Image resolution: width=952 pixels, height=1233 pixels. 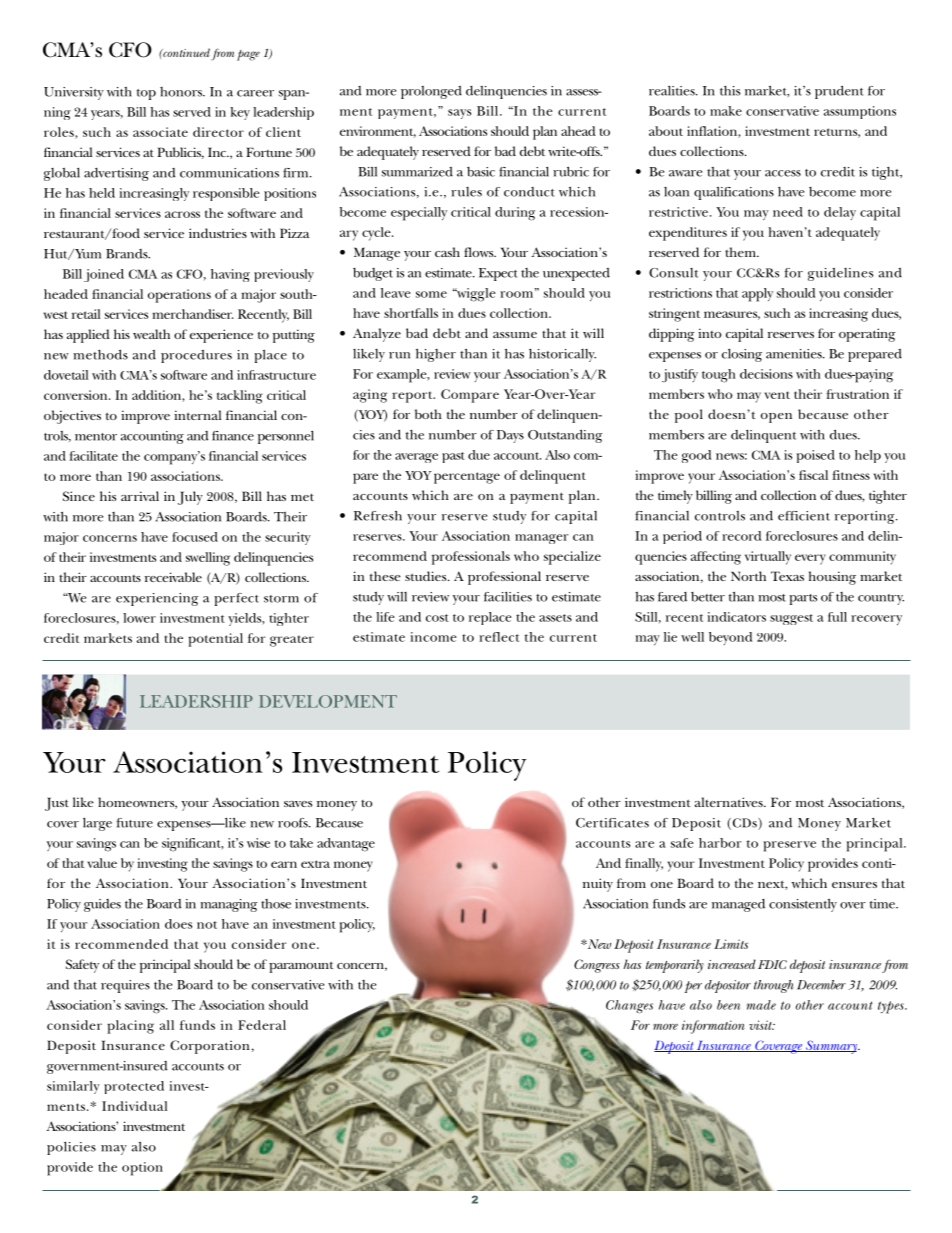 I want to click on amenities, so click(x=795, y=354).
